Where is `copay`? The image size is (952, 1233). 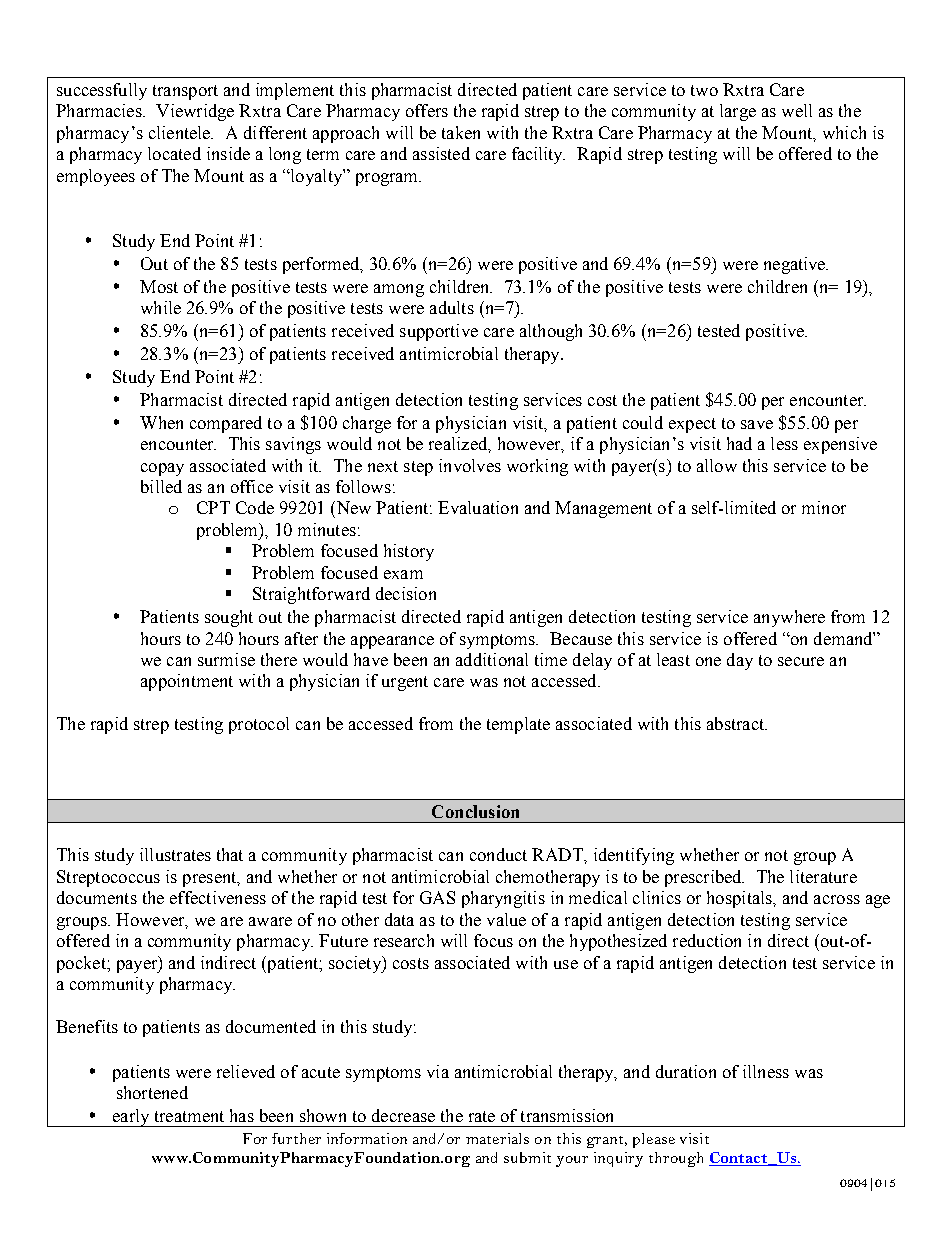 copay is located at coordinates (162, 469).
